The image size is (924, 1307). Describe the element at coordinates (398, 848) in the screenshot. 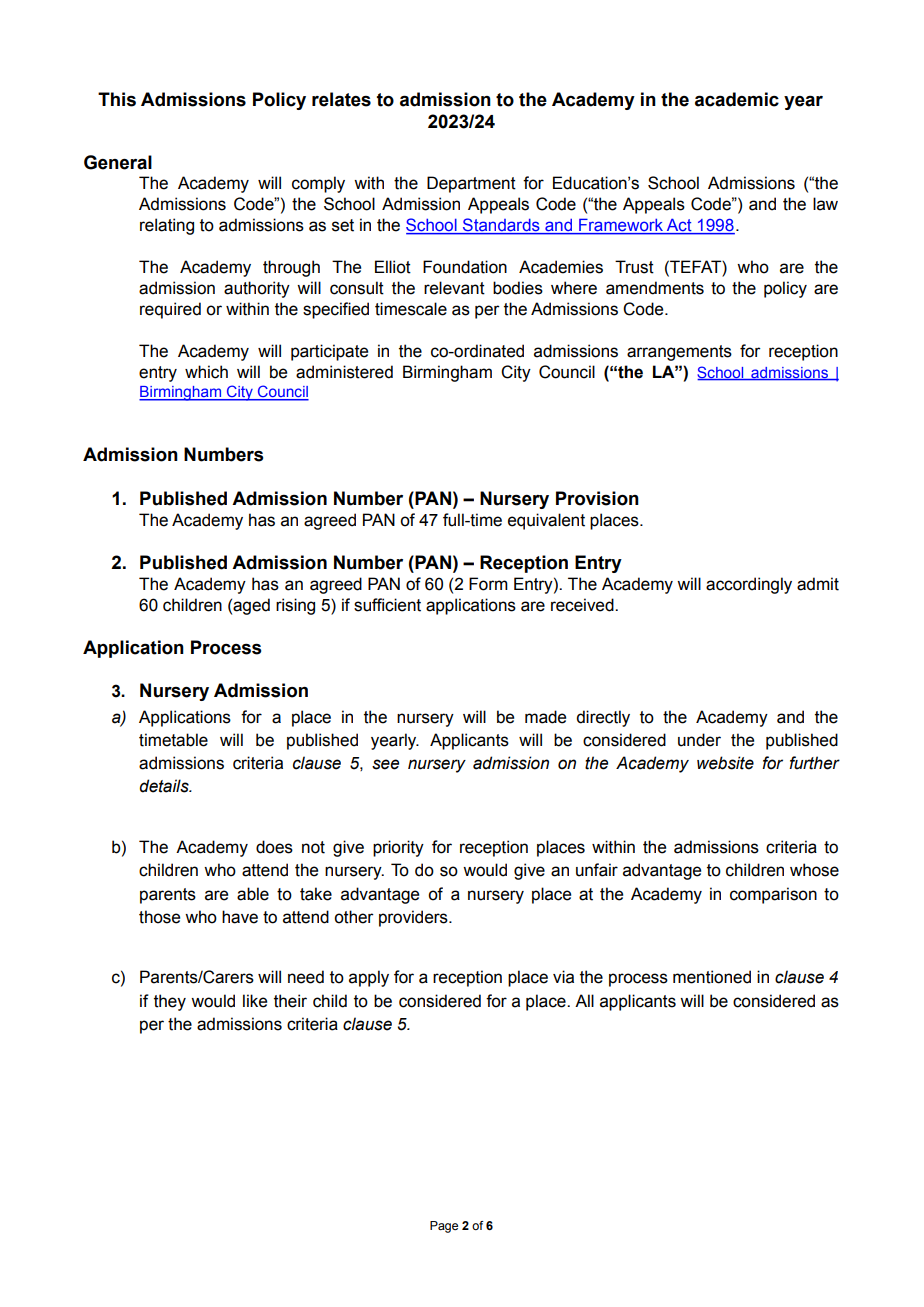

I see `priority` at that location.
